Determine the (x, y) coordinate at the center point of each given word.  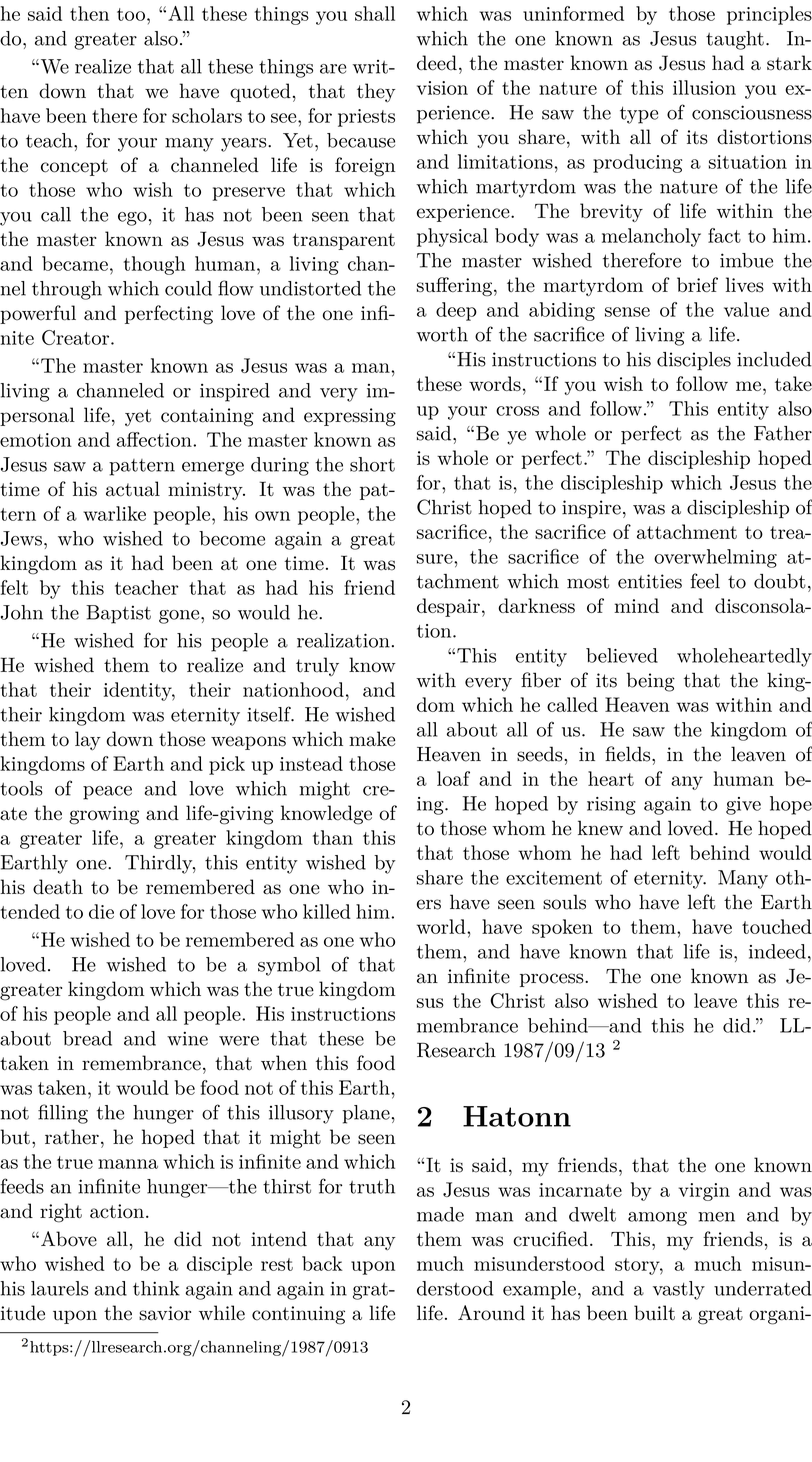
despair (448, 607)
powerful (38, 314)
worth (442, 334)
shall (375, 13)
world (442, 926)
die (101, 911)
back (322, 1263)
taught (735, 40)
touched (777, 926)
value (746, 309)
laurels (59, 1288)
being (651, 682)
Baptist (118, 614)
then (89, 13)
